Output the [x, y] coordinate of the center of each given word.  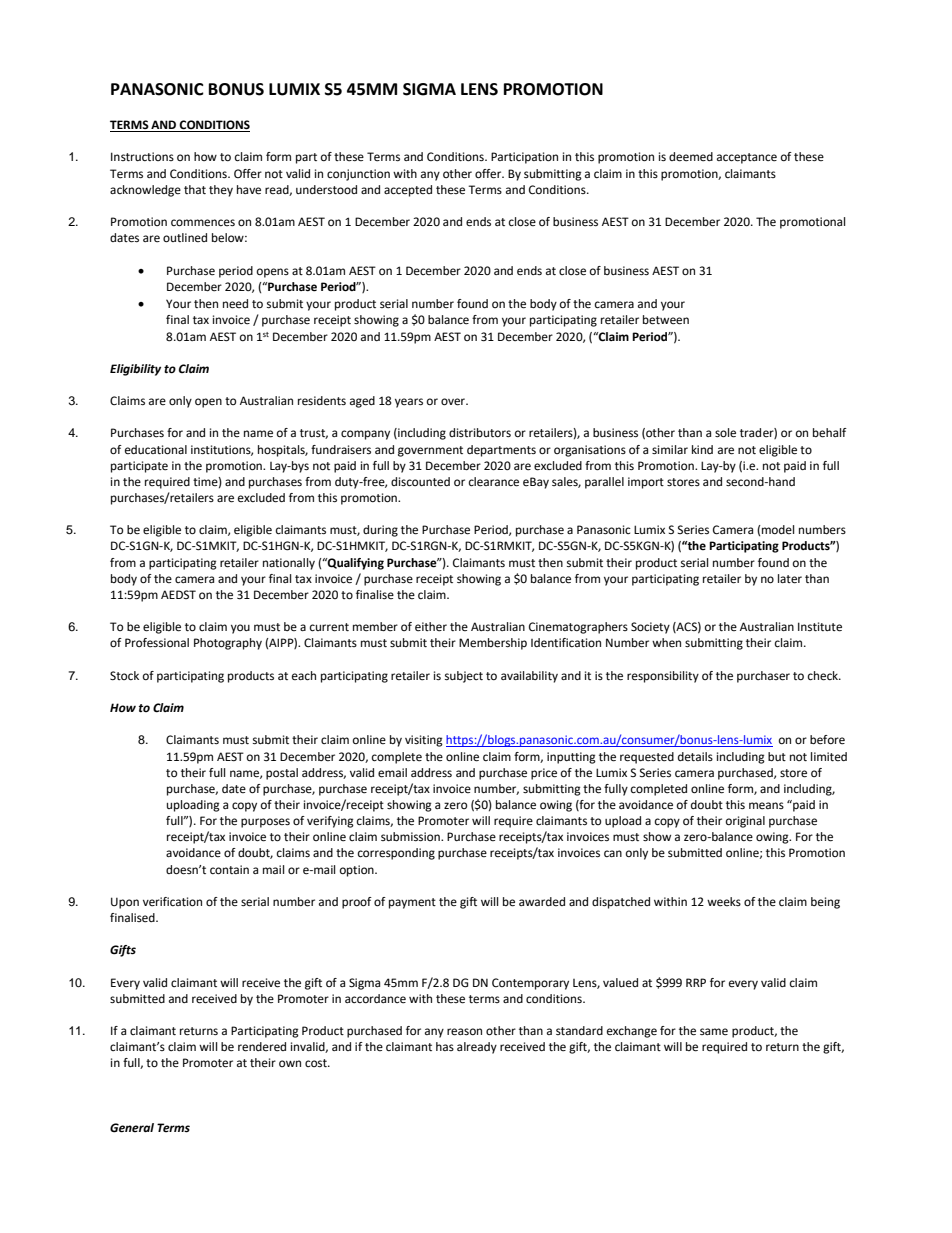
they [221, 191]
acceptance [747, 158]
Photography [228, 644]
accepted [408, 191]
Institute [820, 627]
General [132, 1128]
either [431, 627]
